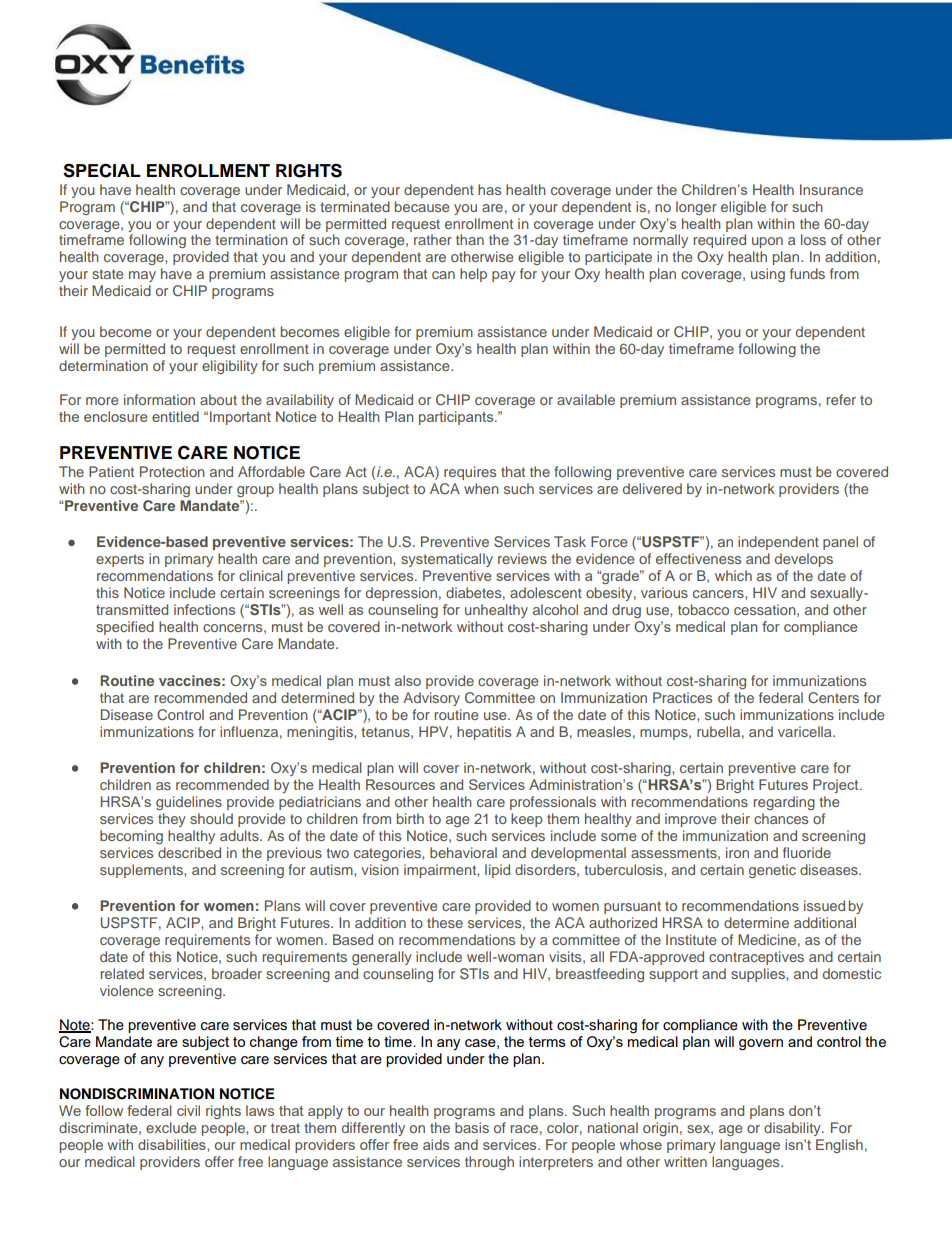 Image resolution: width=952 pixels, height=1233 pixels. I want to click on basis, so click(472, 1127).
